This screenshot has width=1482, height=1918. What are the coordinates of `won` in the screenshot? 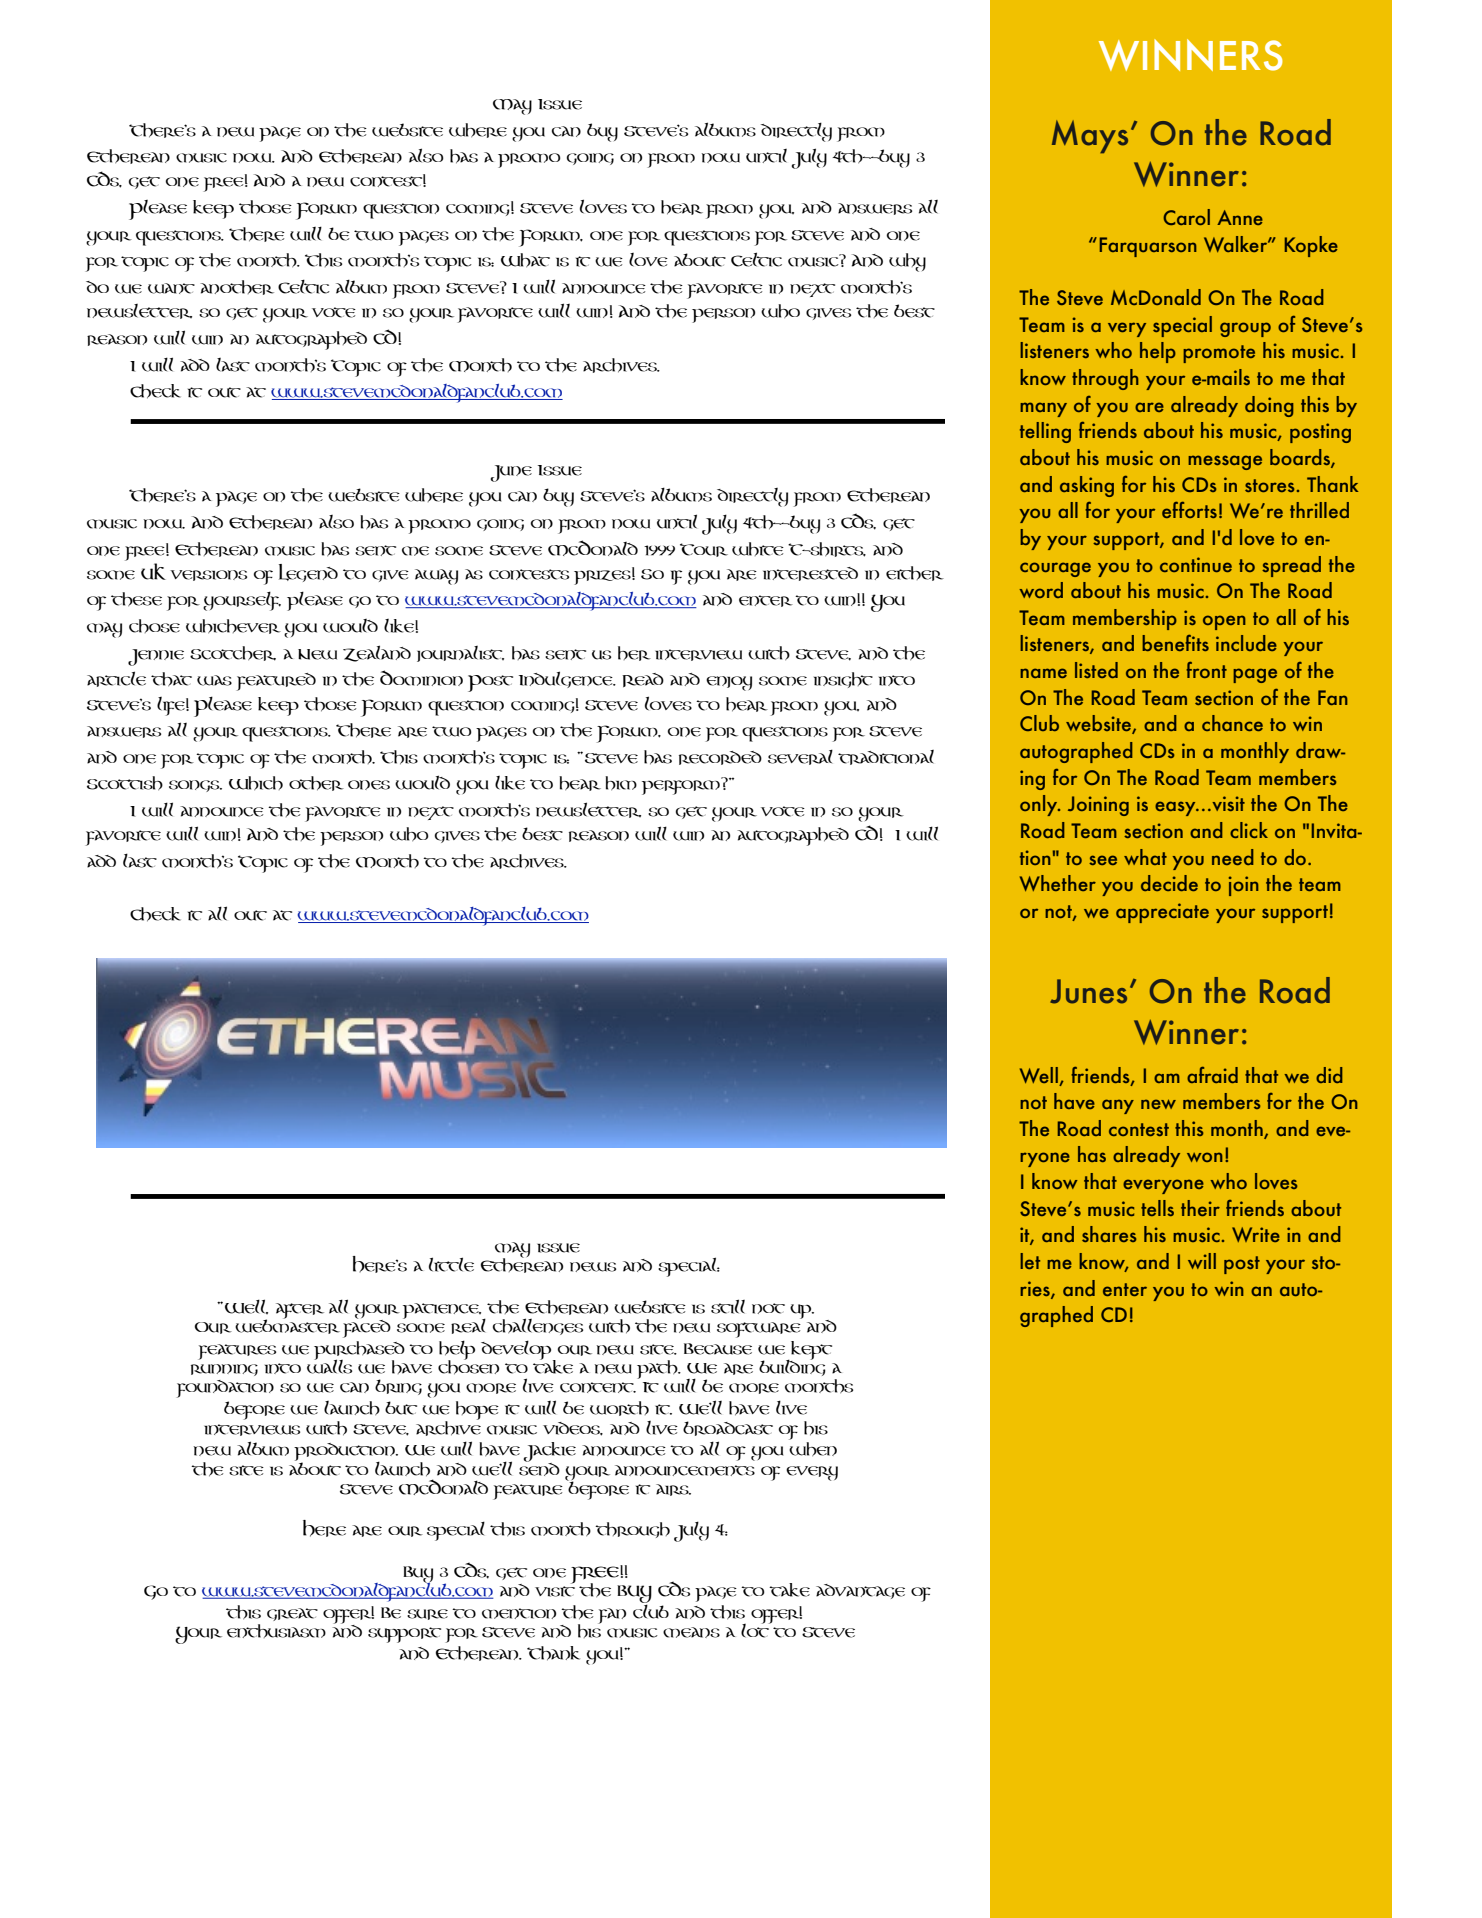 It's located at (1205, 1157).
